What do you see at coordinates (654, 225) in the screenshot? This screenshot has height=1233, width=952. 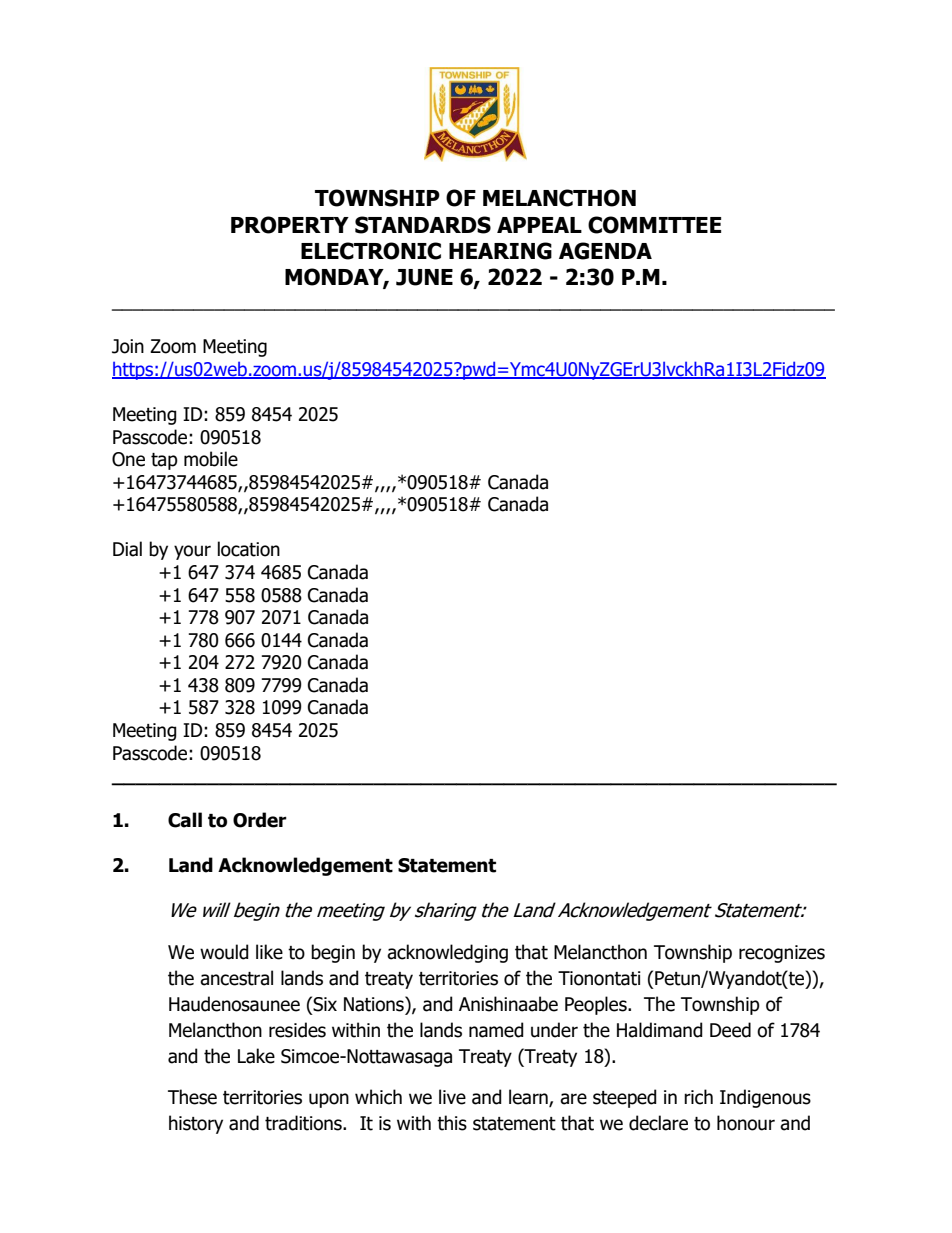 I see `COMMITTEE` at bounding box center [654, 225].
